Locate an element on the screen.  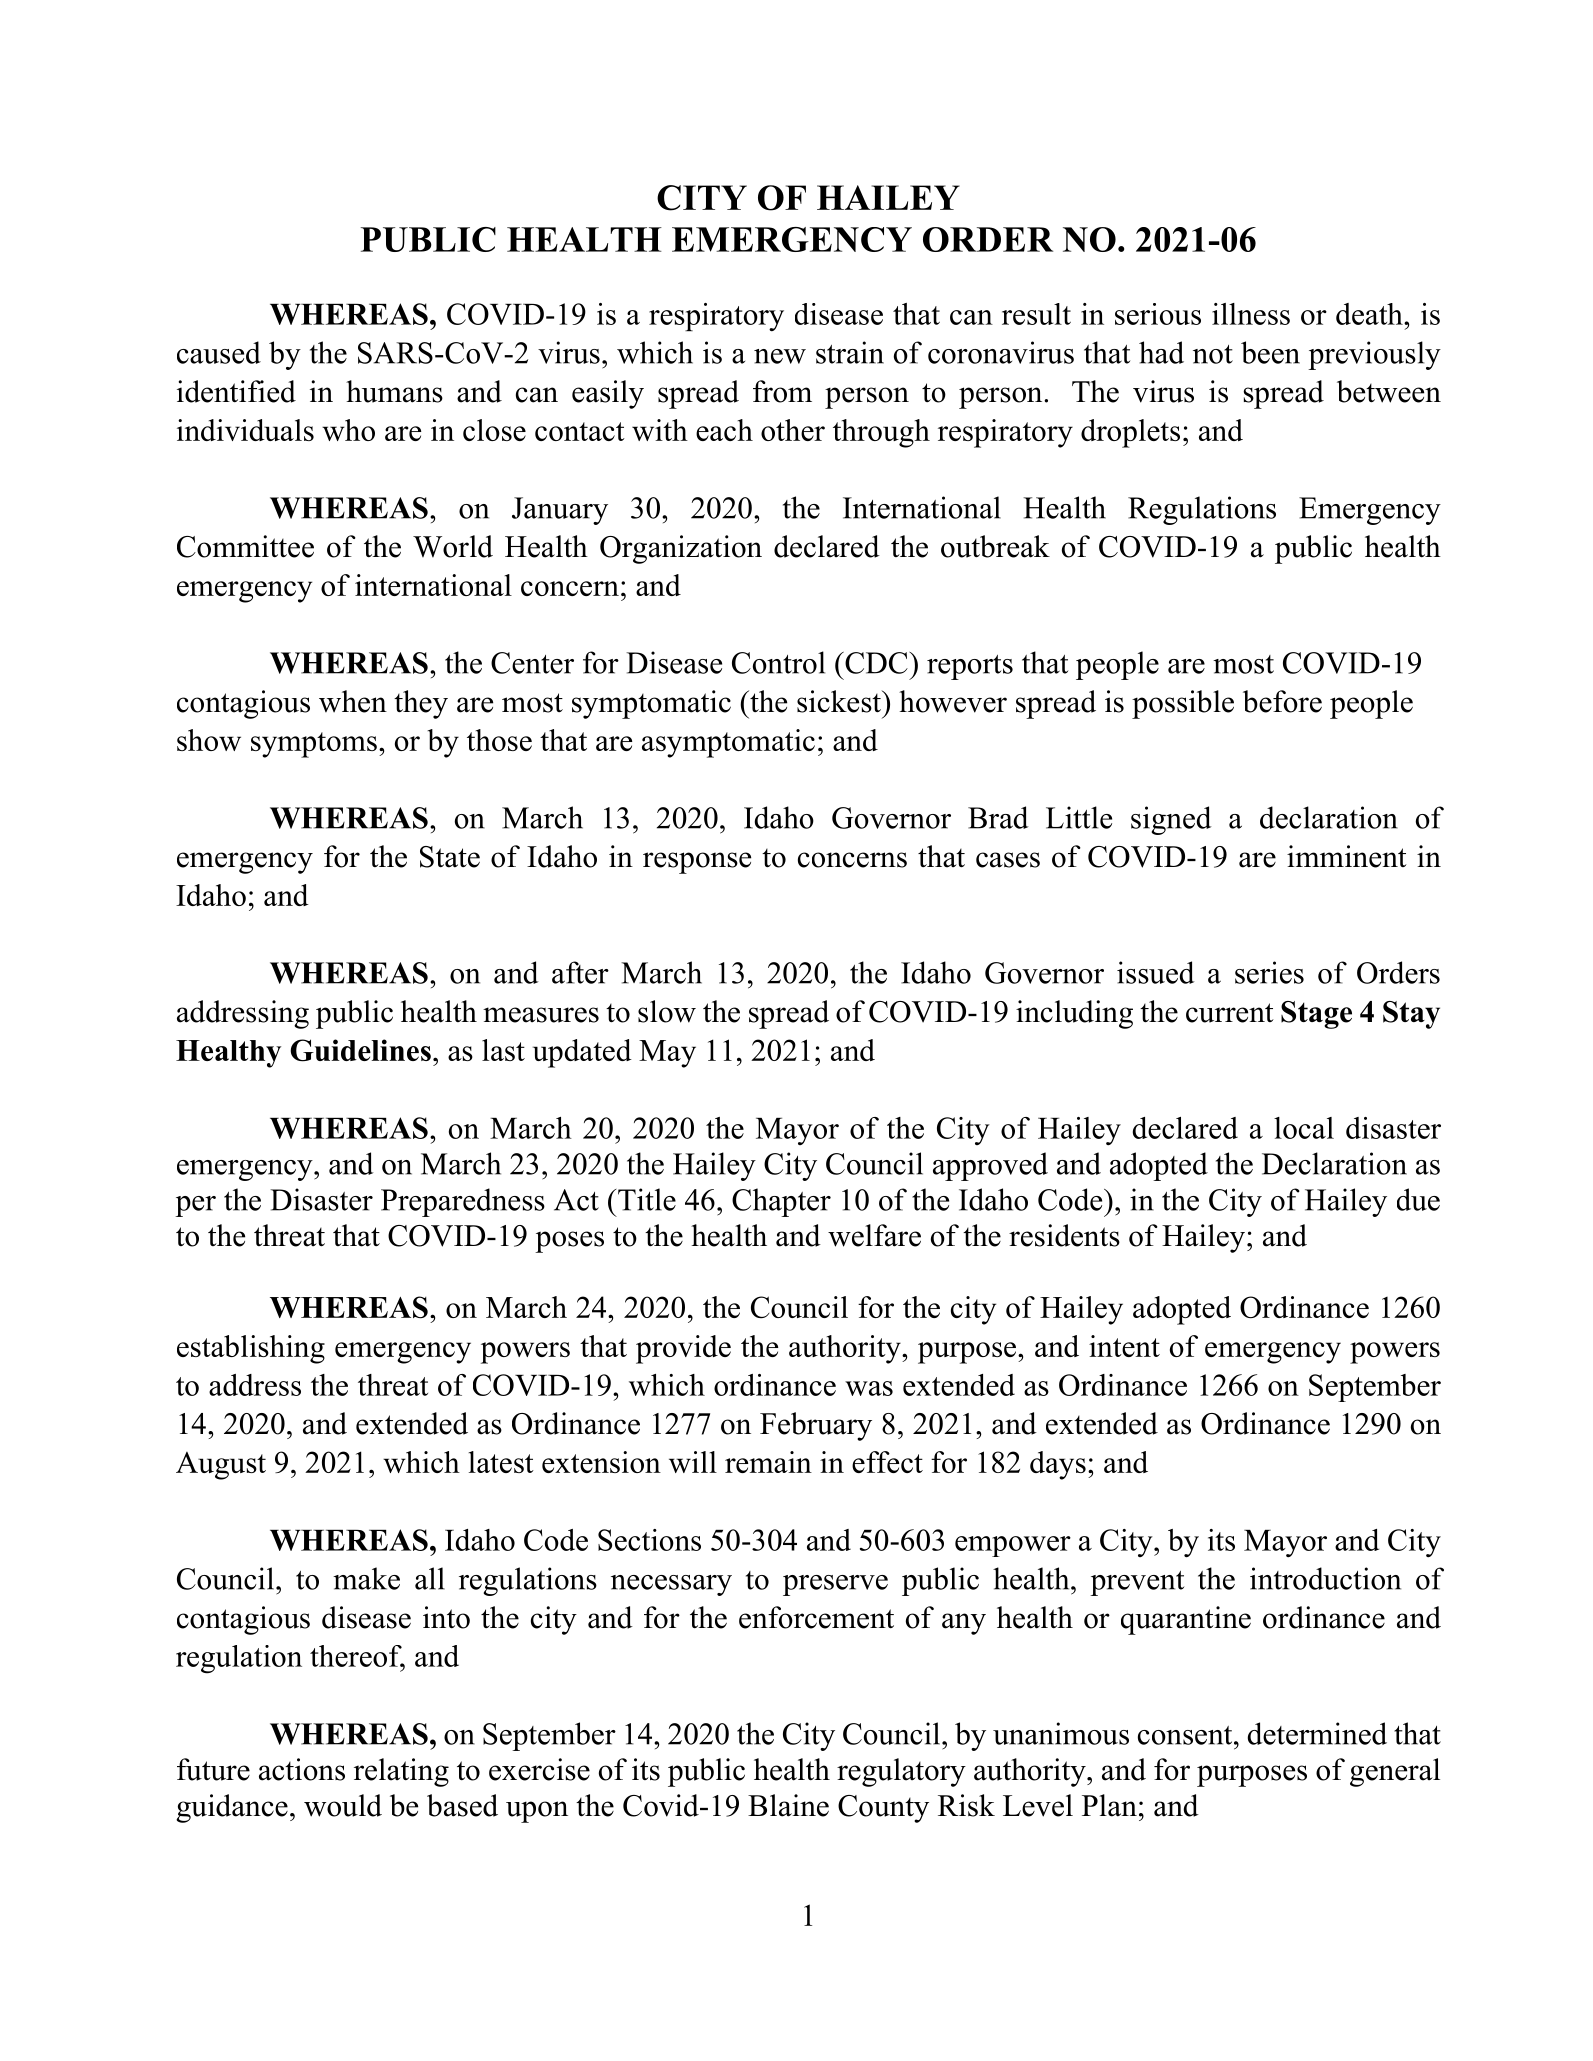
Stage is located at coordinates (1316, 1015).
